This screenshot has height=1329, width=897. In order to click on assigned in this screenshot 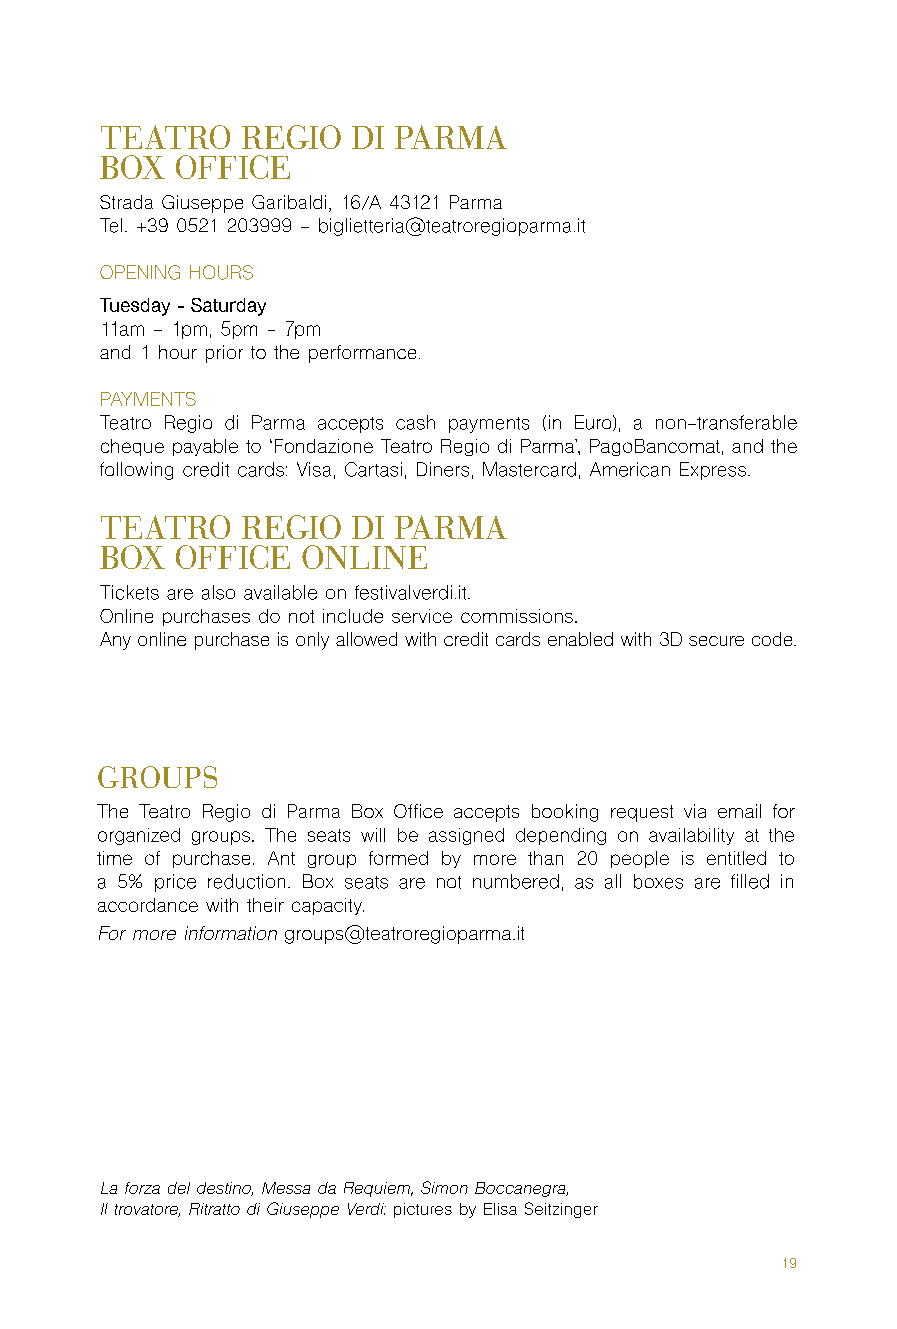, I will do `click(466, 836)`.
